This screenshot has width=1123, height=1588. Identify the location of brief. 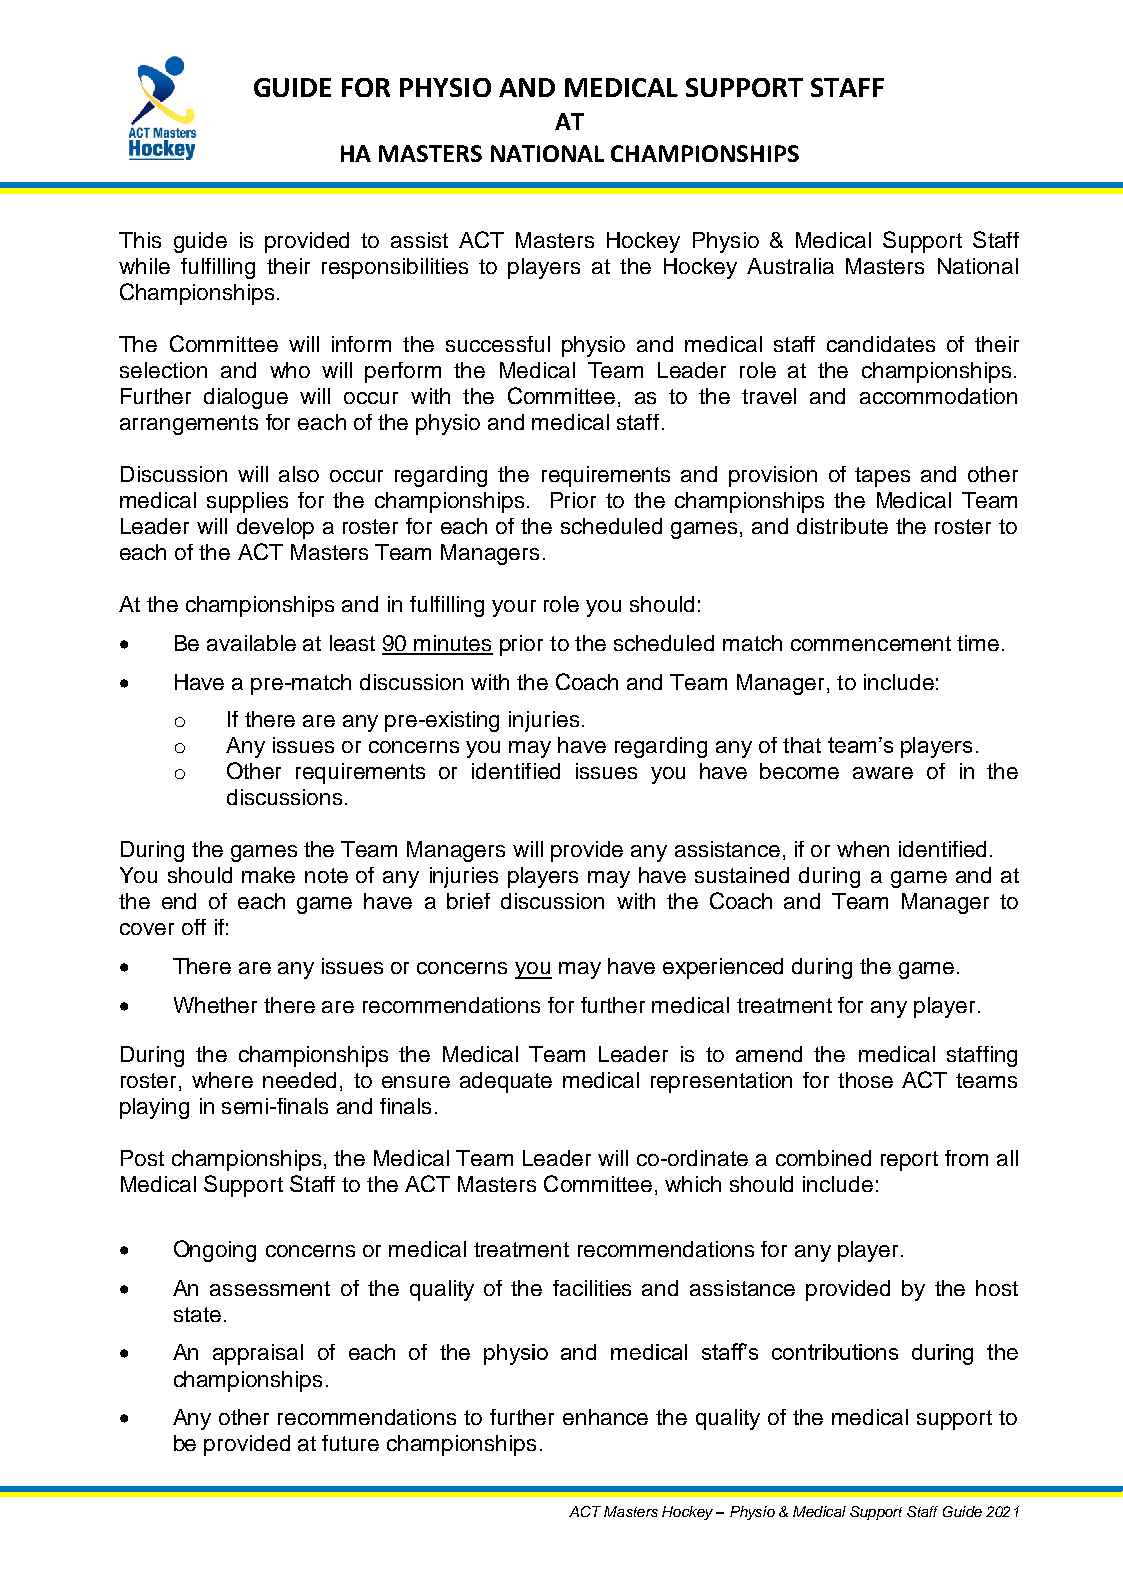
(468, 901).
